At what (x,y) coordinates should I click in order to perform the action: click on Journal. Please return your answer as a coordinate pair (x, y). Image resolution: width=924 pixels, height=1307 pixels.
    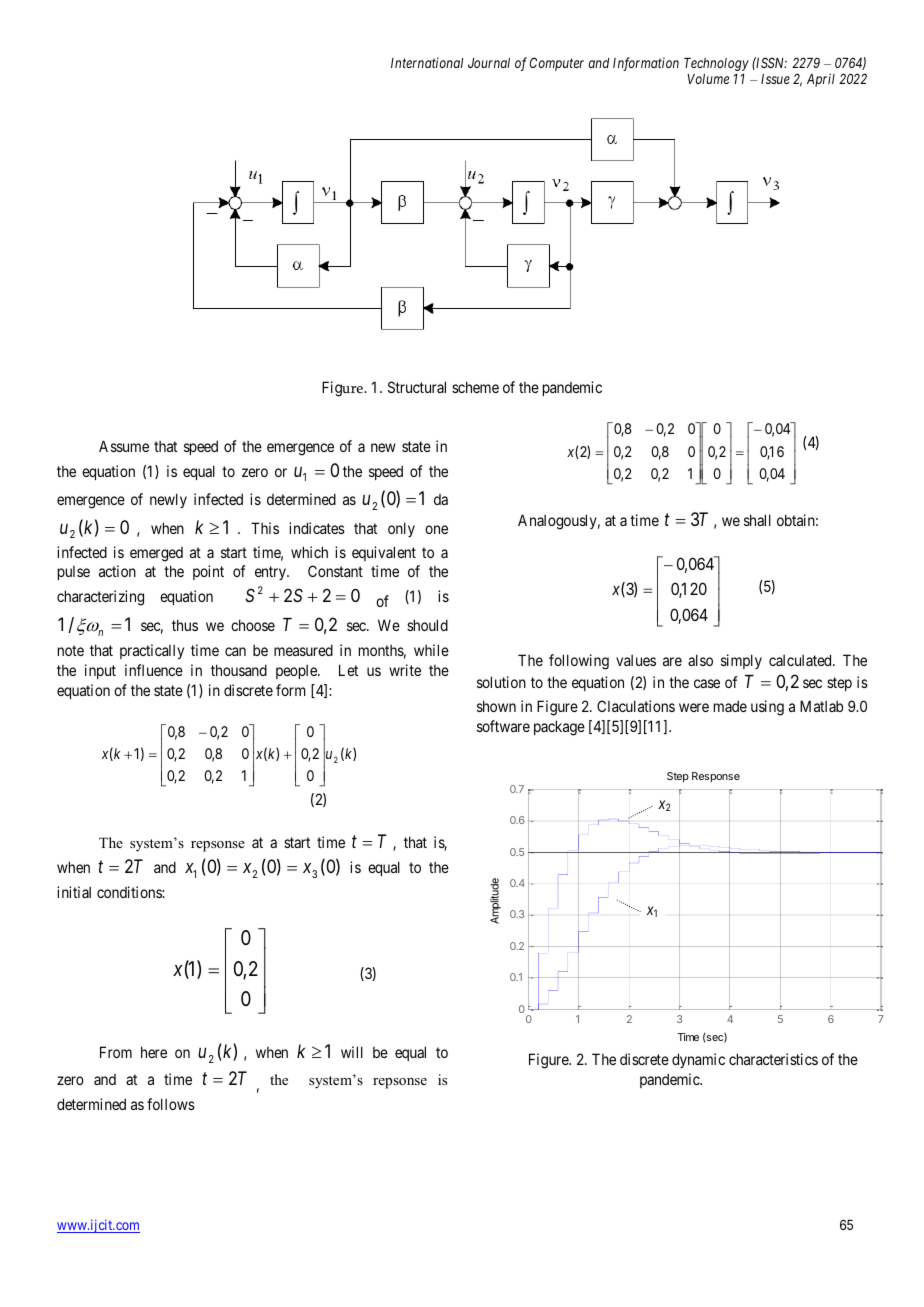
    Looking at the image, I should click on (489, 63).
